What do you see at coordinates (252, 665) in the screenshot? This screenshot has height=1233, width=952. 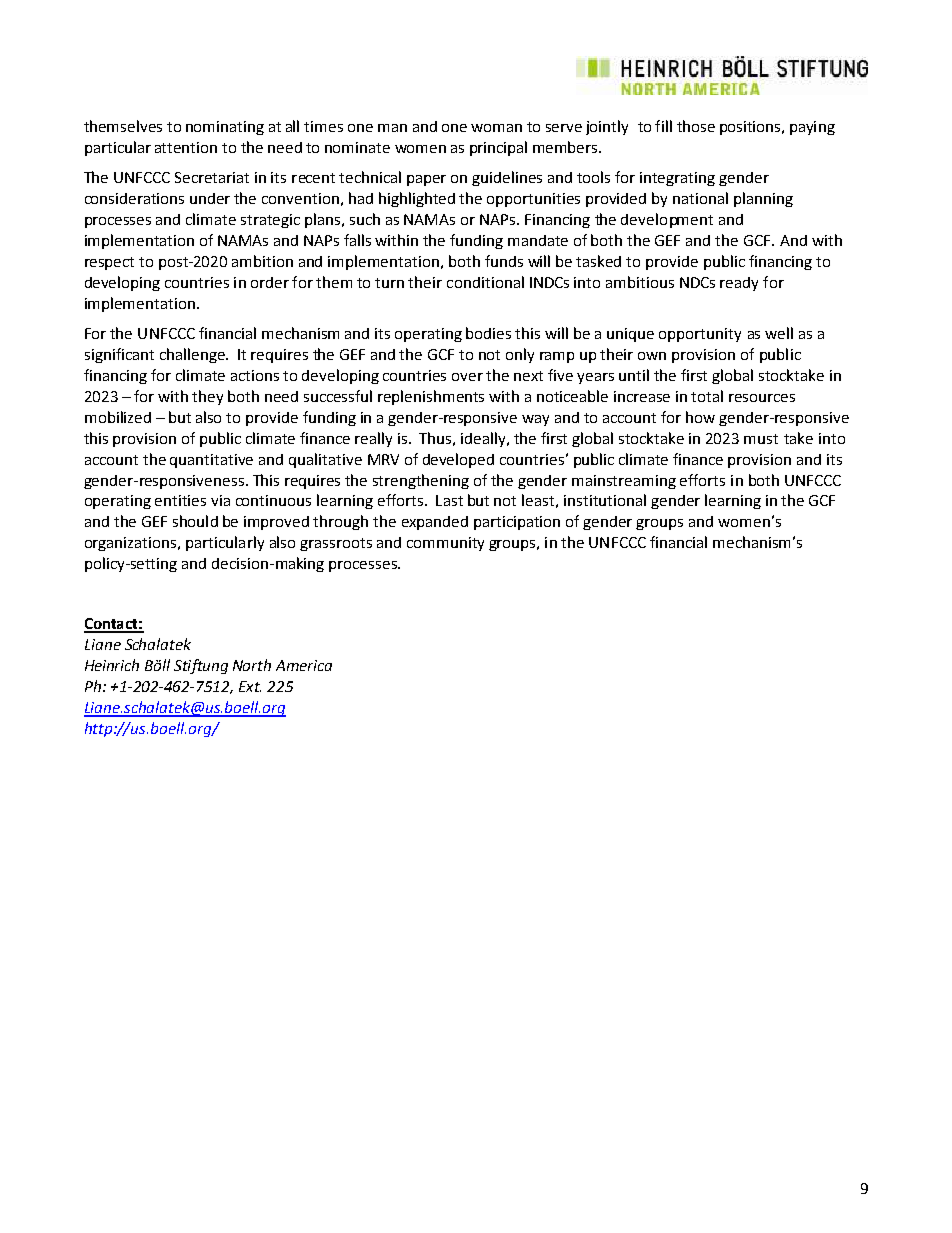 I see `North` at bounding box center [252, 665].
